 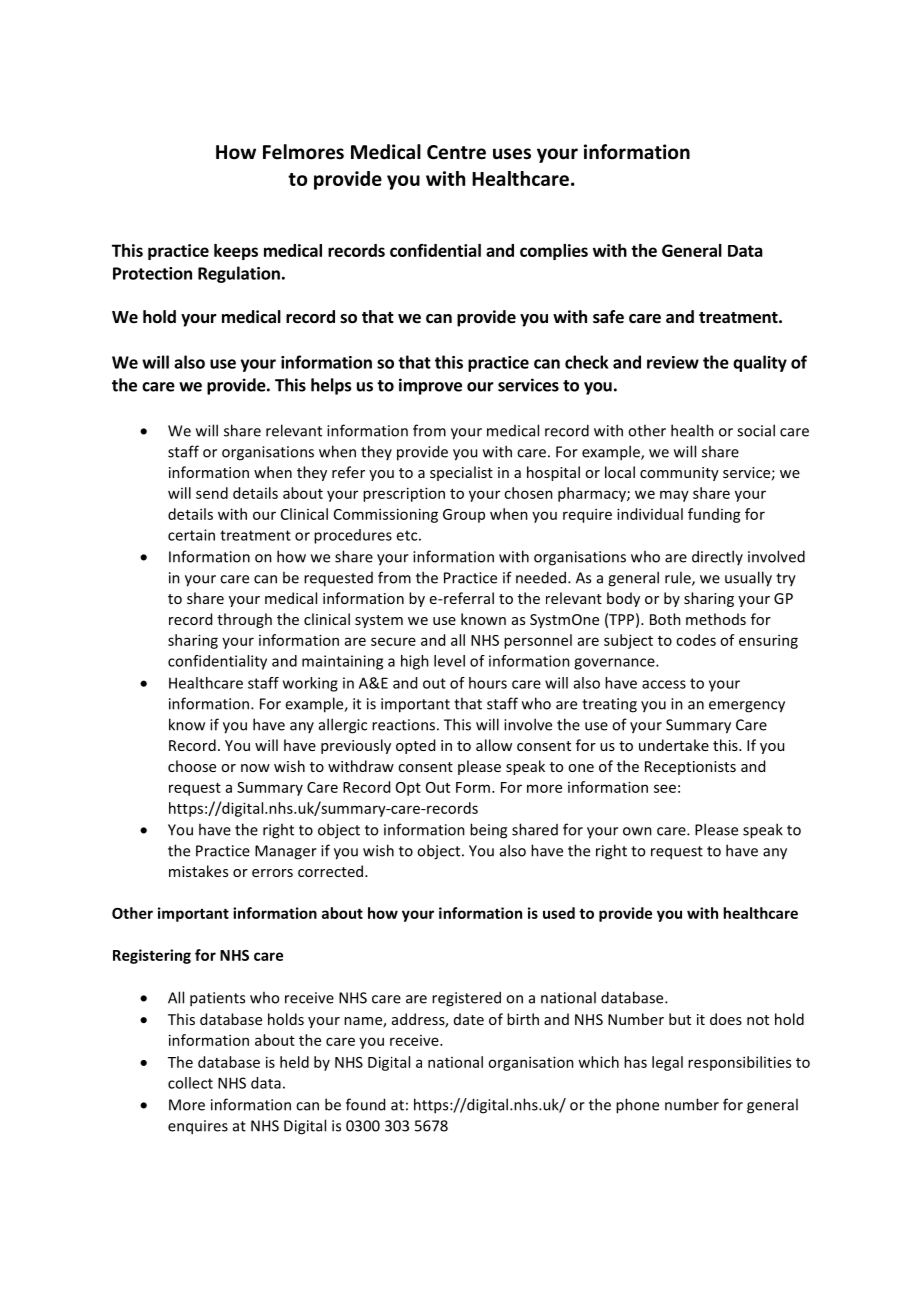 What do you see at coordinates (665, 788) in the image?
I see `see` at bounding box center [665, 788].
